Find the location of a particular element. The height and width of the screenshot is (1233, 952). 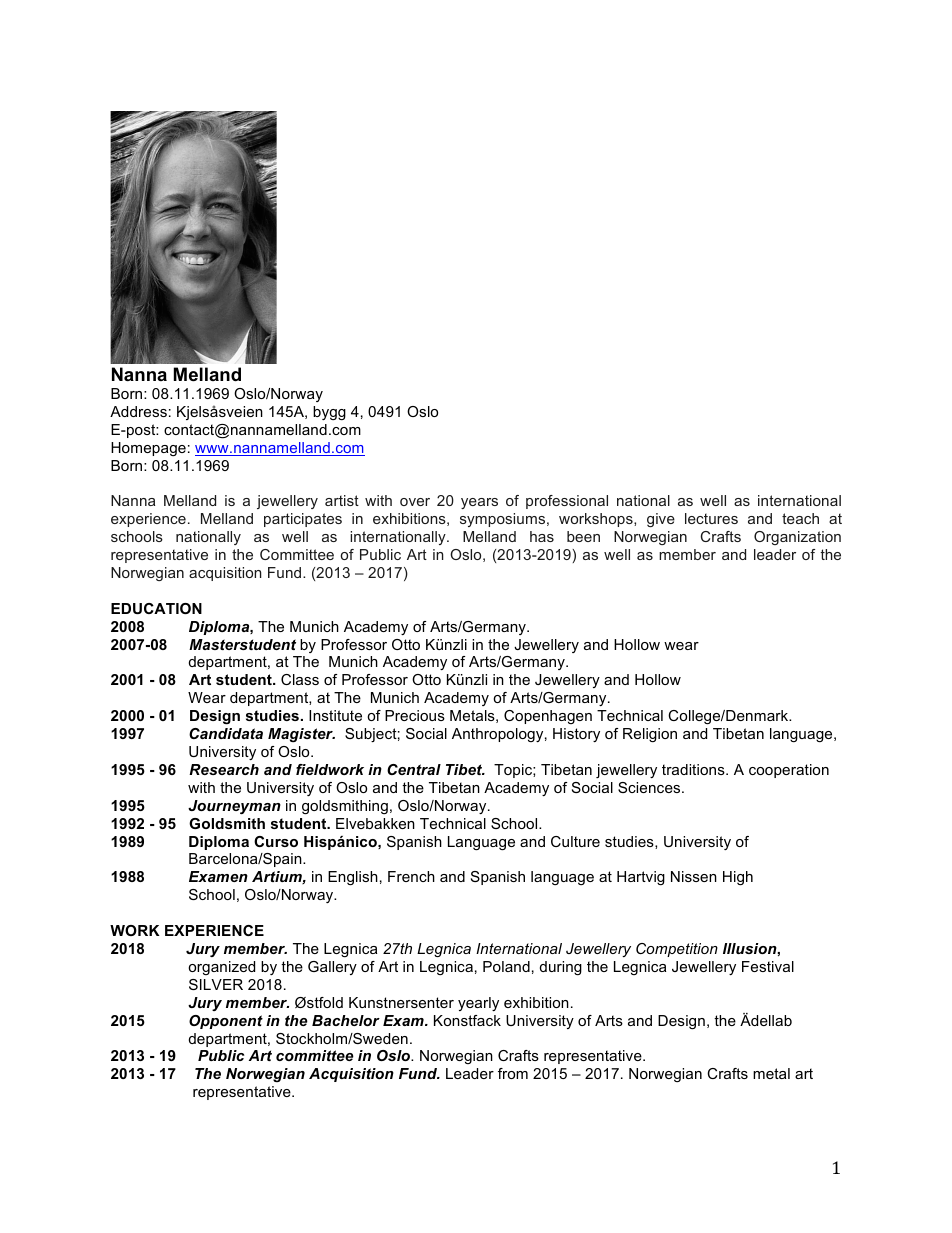

High is located at coordinates (738, 878).
